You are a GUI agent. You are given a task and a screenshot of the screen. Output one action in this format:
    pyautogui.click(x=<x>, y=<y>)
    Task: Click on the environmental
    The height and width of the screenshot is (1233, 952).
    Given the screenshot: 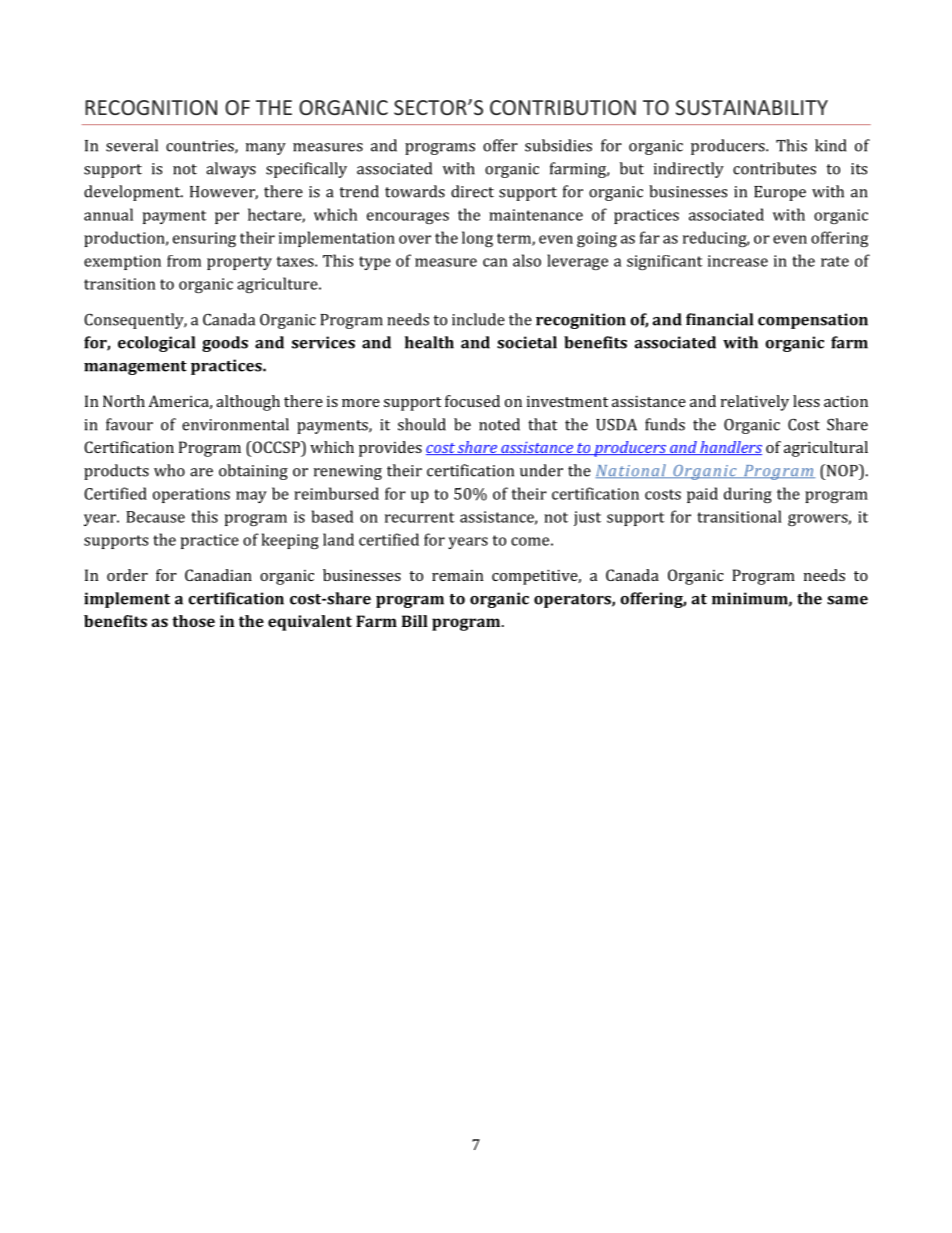 What is the action you would take?
    pyautogui.click(x=235, y=424)
